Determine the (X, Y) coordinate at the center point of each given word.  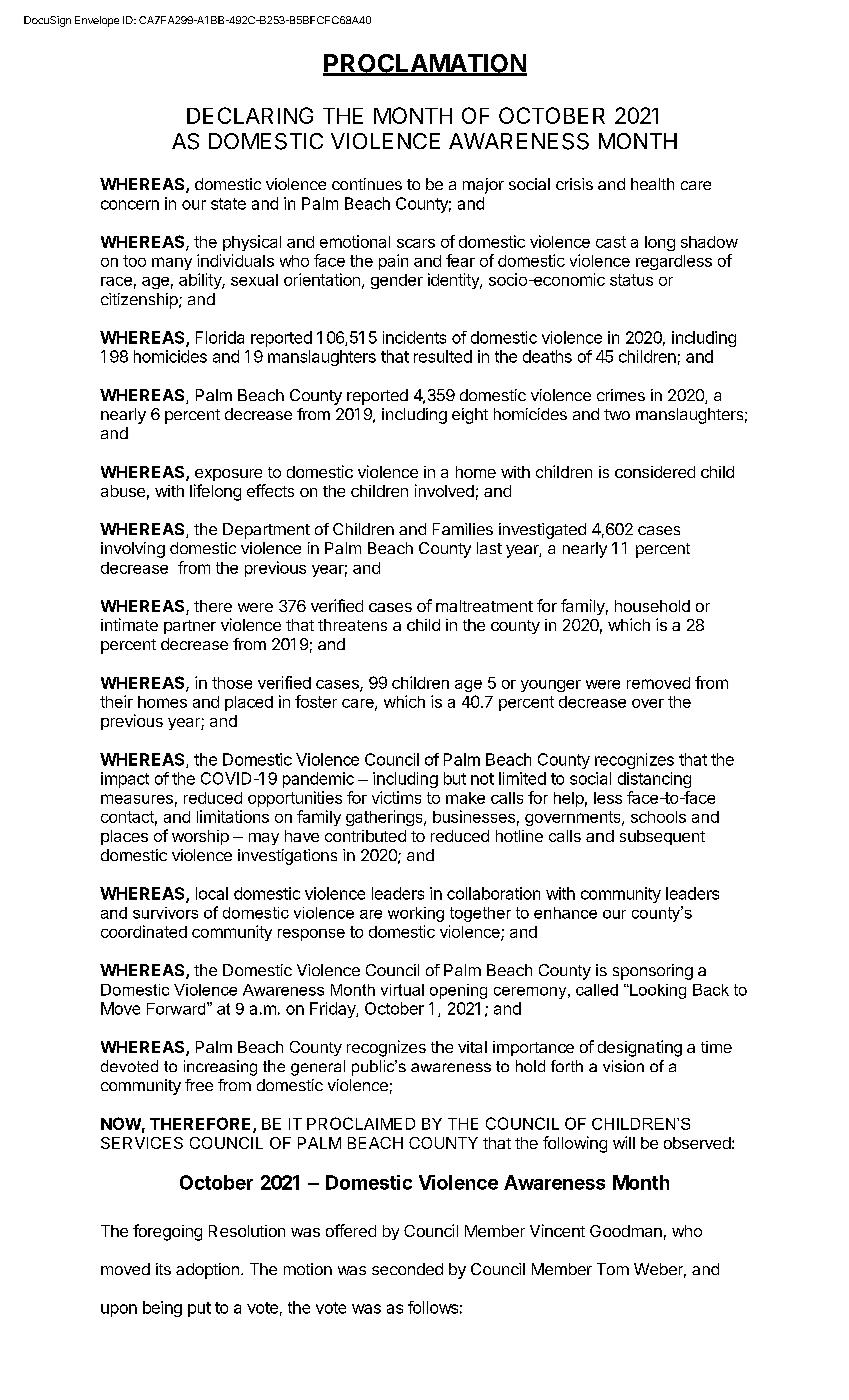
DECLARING (250, 115)
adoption (207, 1271)
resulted (443, 356)
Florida (220, 337)
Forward (177, 1008)
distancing (654, 780)
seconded (407, 1269)
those (232, 683)
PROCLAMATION (425, 64)
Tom (613, 1269)
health (652, 184)
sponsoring (653, 972)
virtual (402, 990)
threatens (352, 625)
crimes (621, 395)
